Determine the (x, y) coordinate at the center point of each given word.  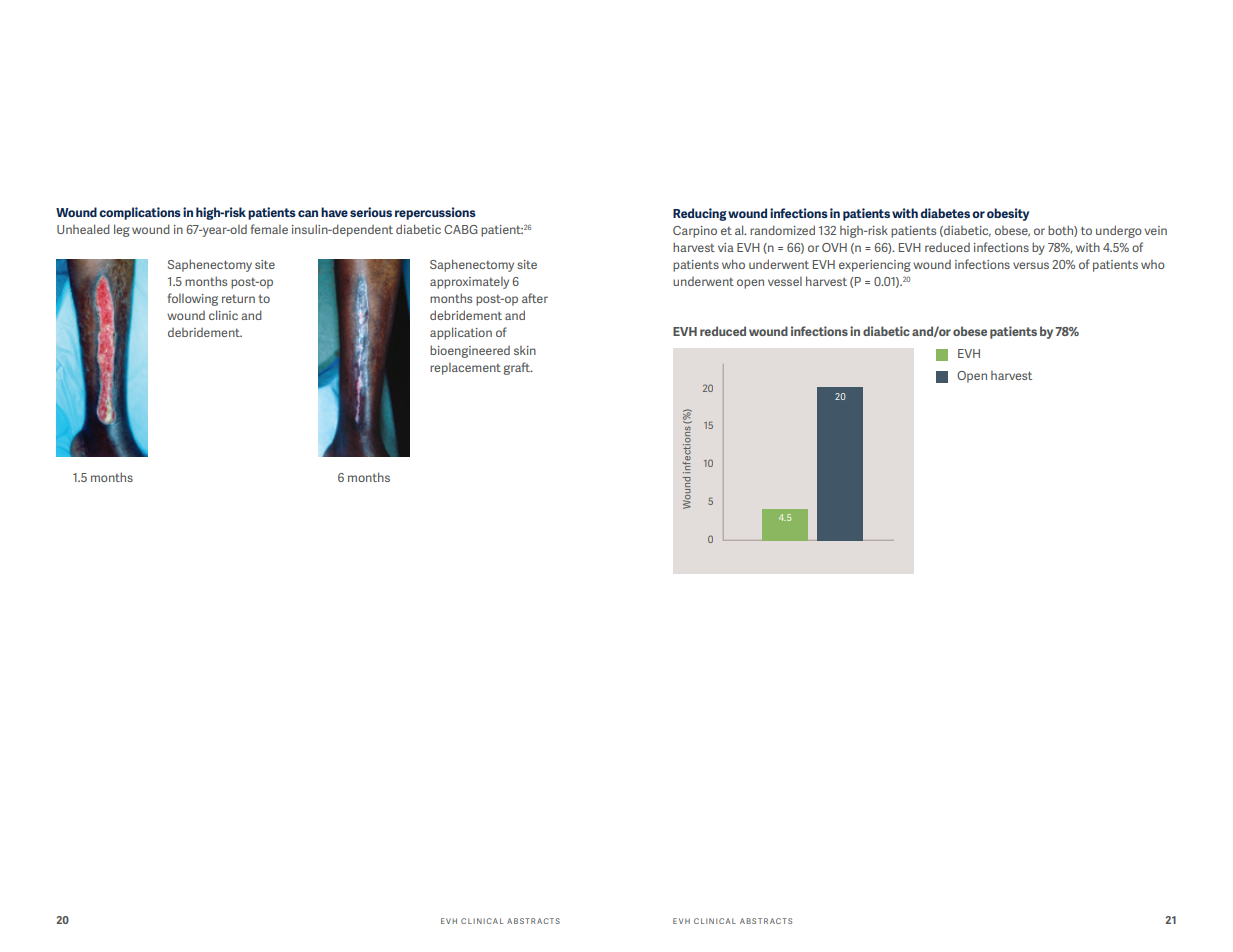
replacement (465, 368)
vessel (785, 281)
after (535, 298)
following (193, 299)
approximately (469, 282)
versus (1031, 265)
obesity (1008, 214)
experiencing (875, 266)
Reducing (700, 214)
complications (140, 213)
